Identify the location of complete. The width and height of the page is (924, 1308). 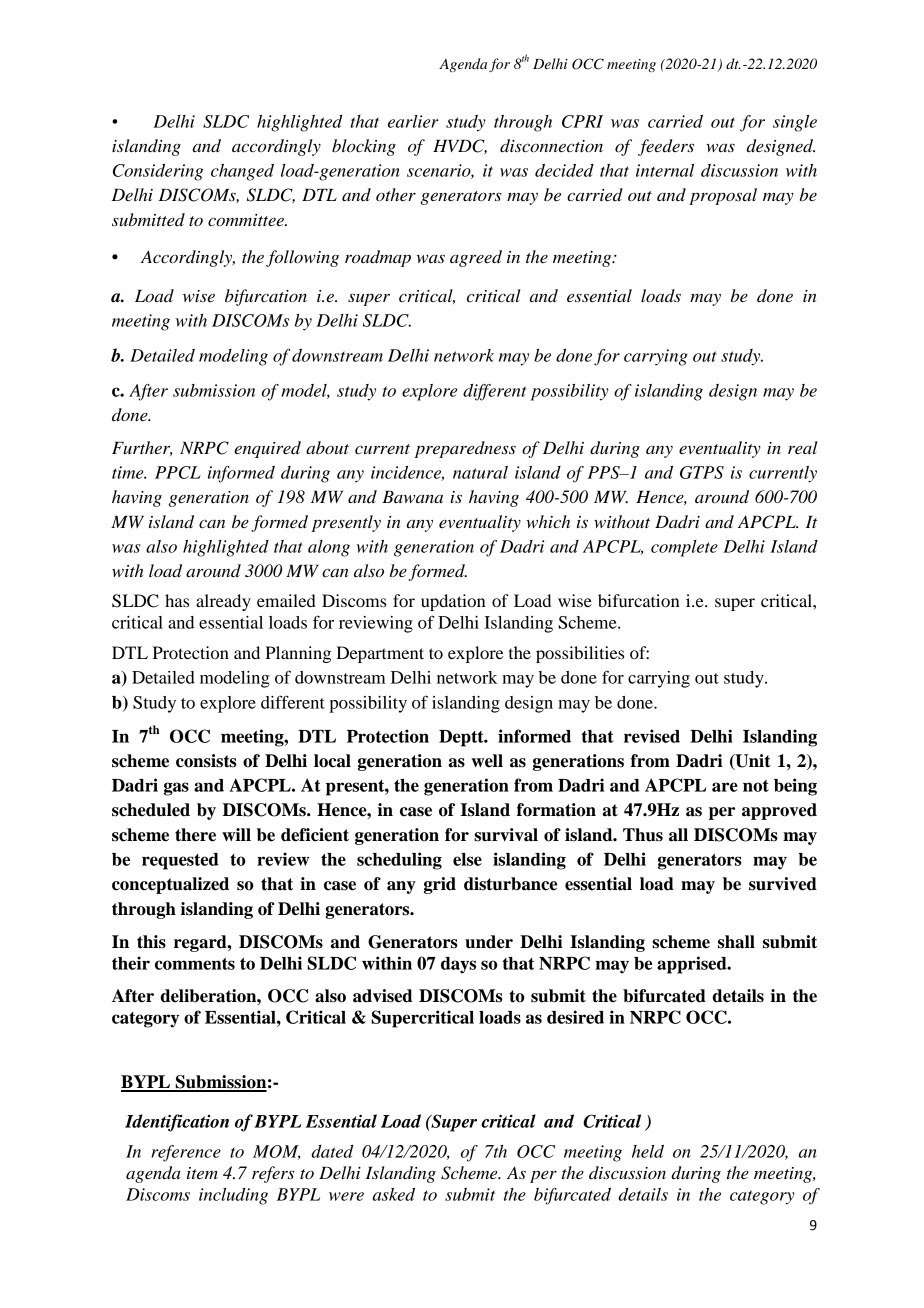
(684, 548).
